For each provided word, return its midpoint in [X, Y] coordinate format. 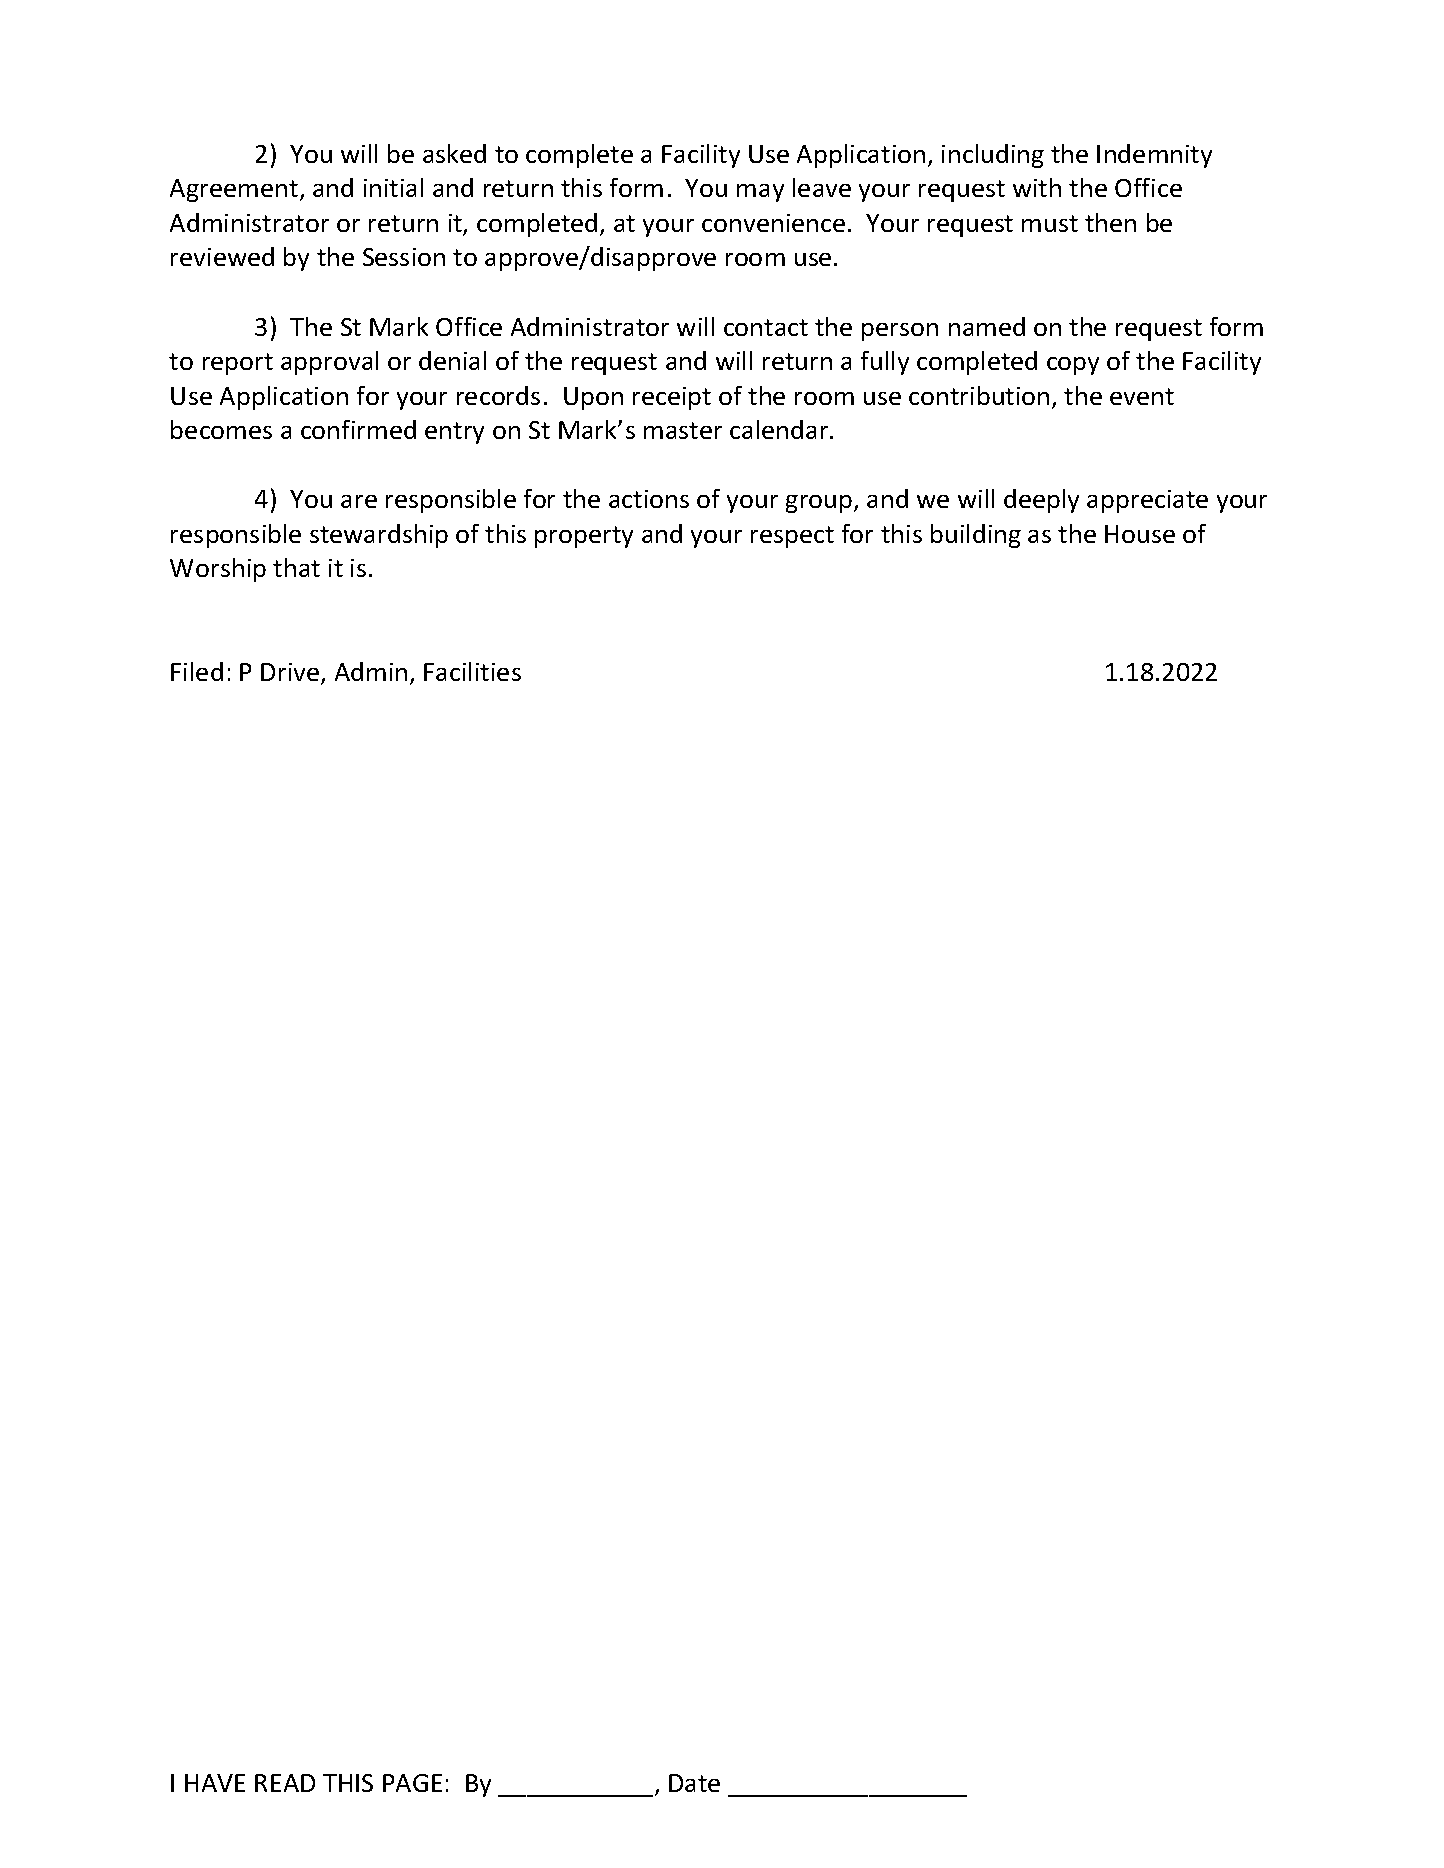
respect [792, 537]
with [1037, 187]
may [760, 193]
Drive [291, 673]
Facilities [472, 671]
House [1140, 534]
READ [285, 1783]
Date [694, 1783]
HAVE [215, 1783]
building [976, 536]
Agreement [234, 190]
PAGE [412, 1783]
